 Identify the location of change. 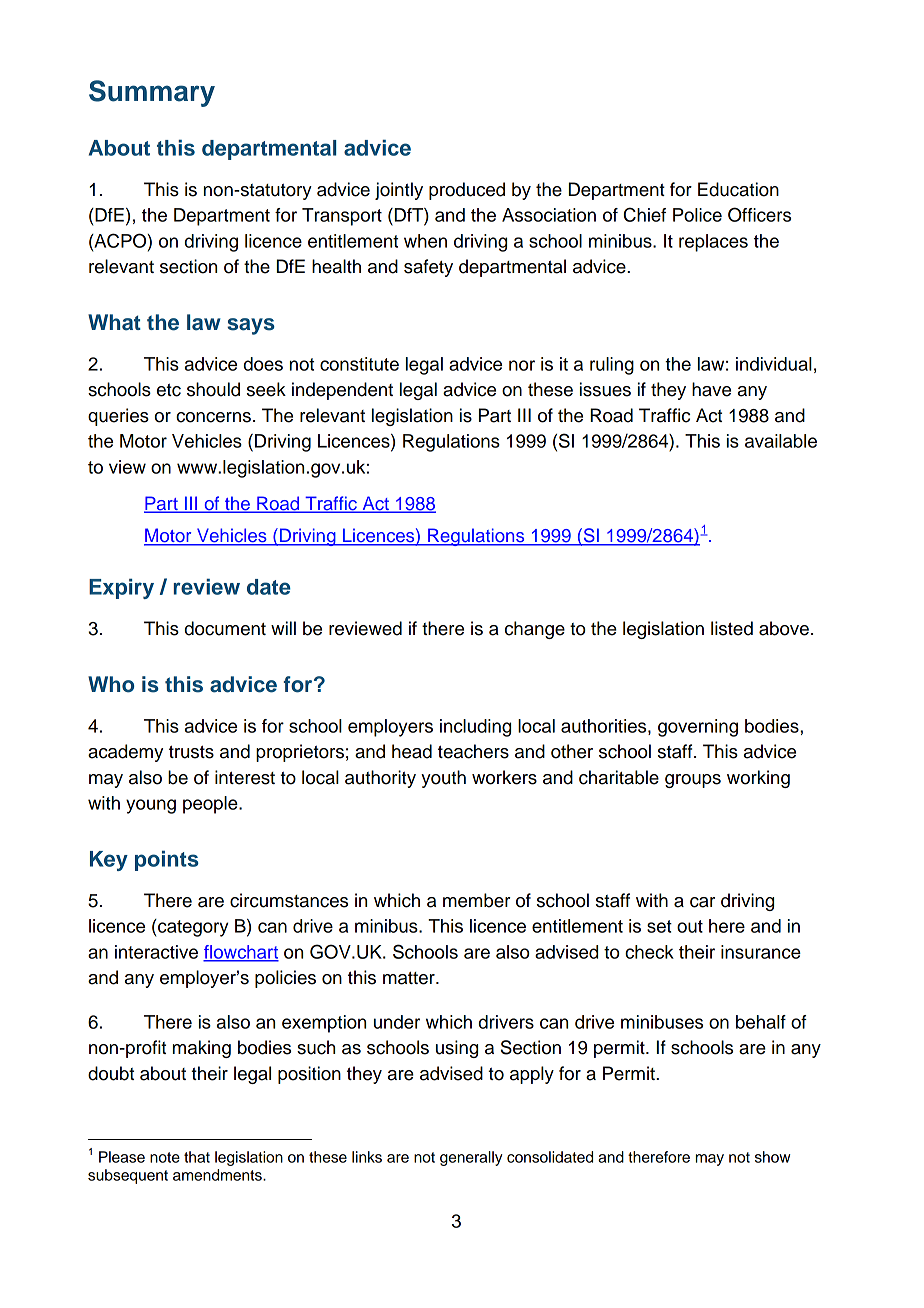
(535, 630).
